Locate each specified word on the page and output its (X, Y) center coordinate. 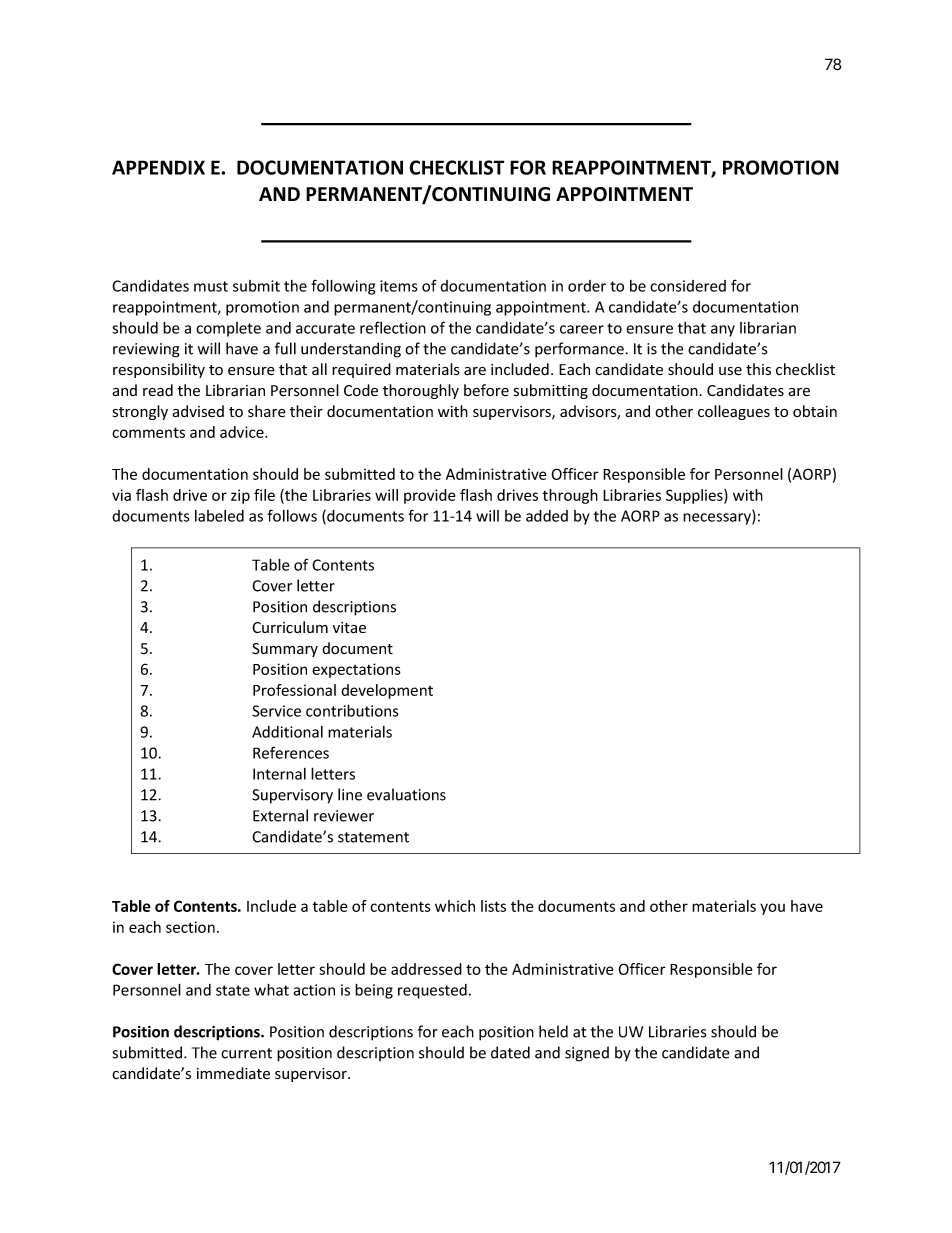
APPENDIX (158, 167)
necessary (718, 519)
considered (688, 286)
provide (429, 496)
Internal (279, 774)
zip (240, 496)
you (772, 909)
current (246, 1053)
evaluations (406, 794)
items (399, 286)
